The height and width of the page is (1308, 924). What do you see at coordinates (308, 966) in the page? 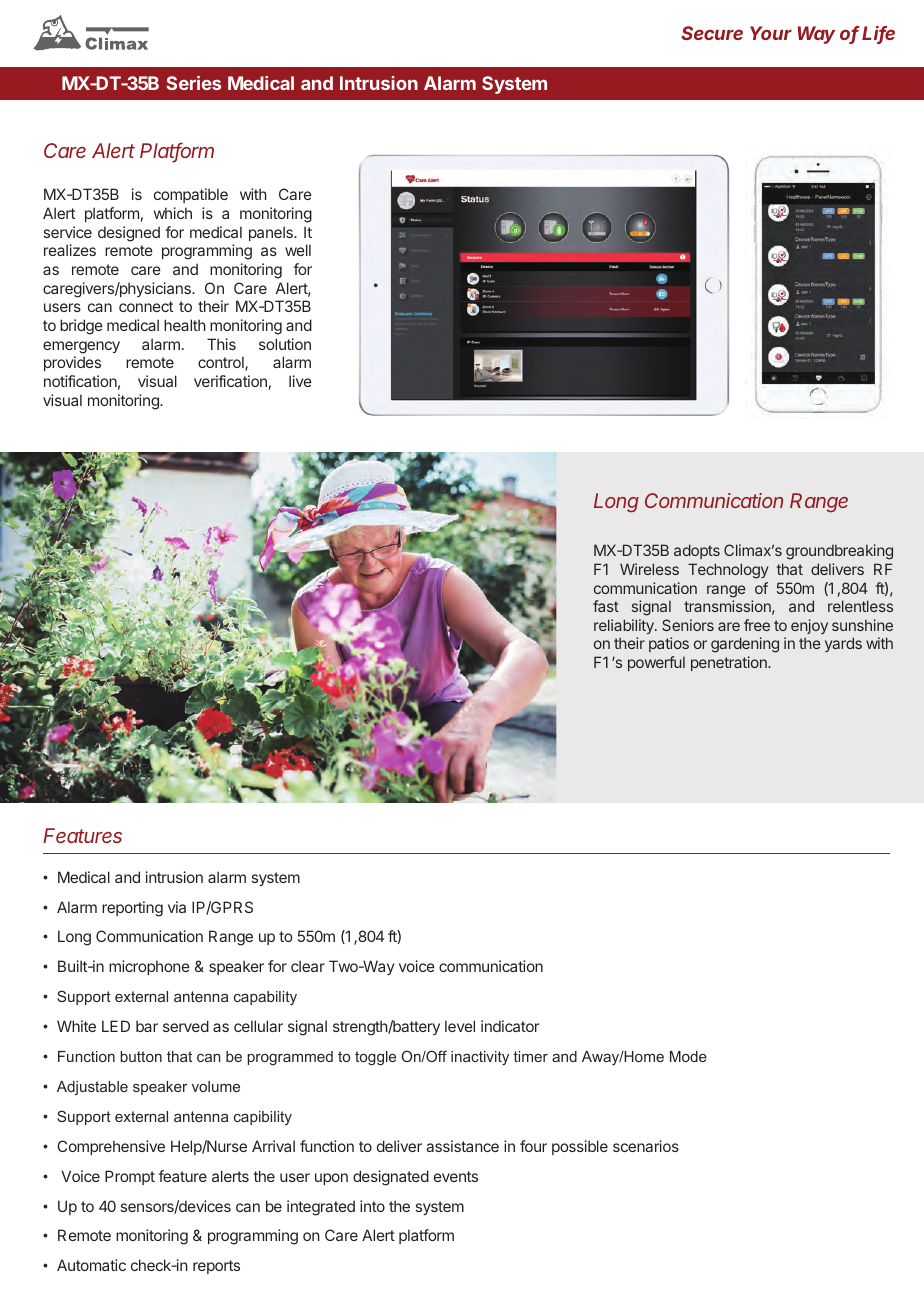
I see `clear` at bounding box center [308, 966].
